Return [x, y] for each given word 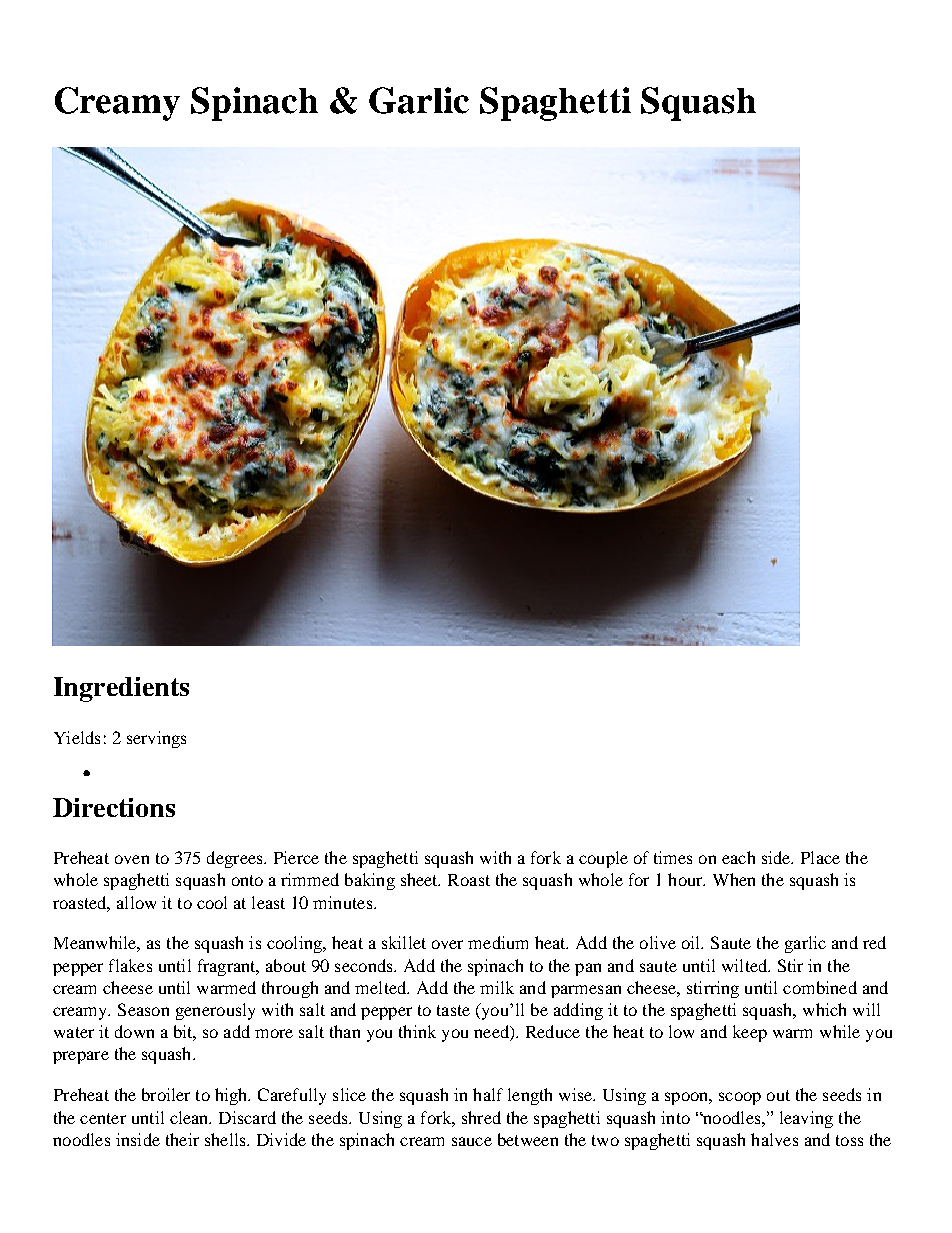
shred [481, 1117]
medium [498, 942]
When [734, 879]
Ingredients [121, 689]
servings [156, 739]
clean [190, 1117]
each [738, 857]
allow [136, 902]
